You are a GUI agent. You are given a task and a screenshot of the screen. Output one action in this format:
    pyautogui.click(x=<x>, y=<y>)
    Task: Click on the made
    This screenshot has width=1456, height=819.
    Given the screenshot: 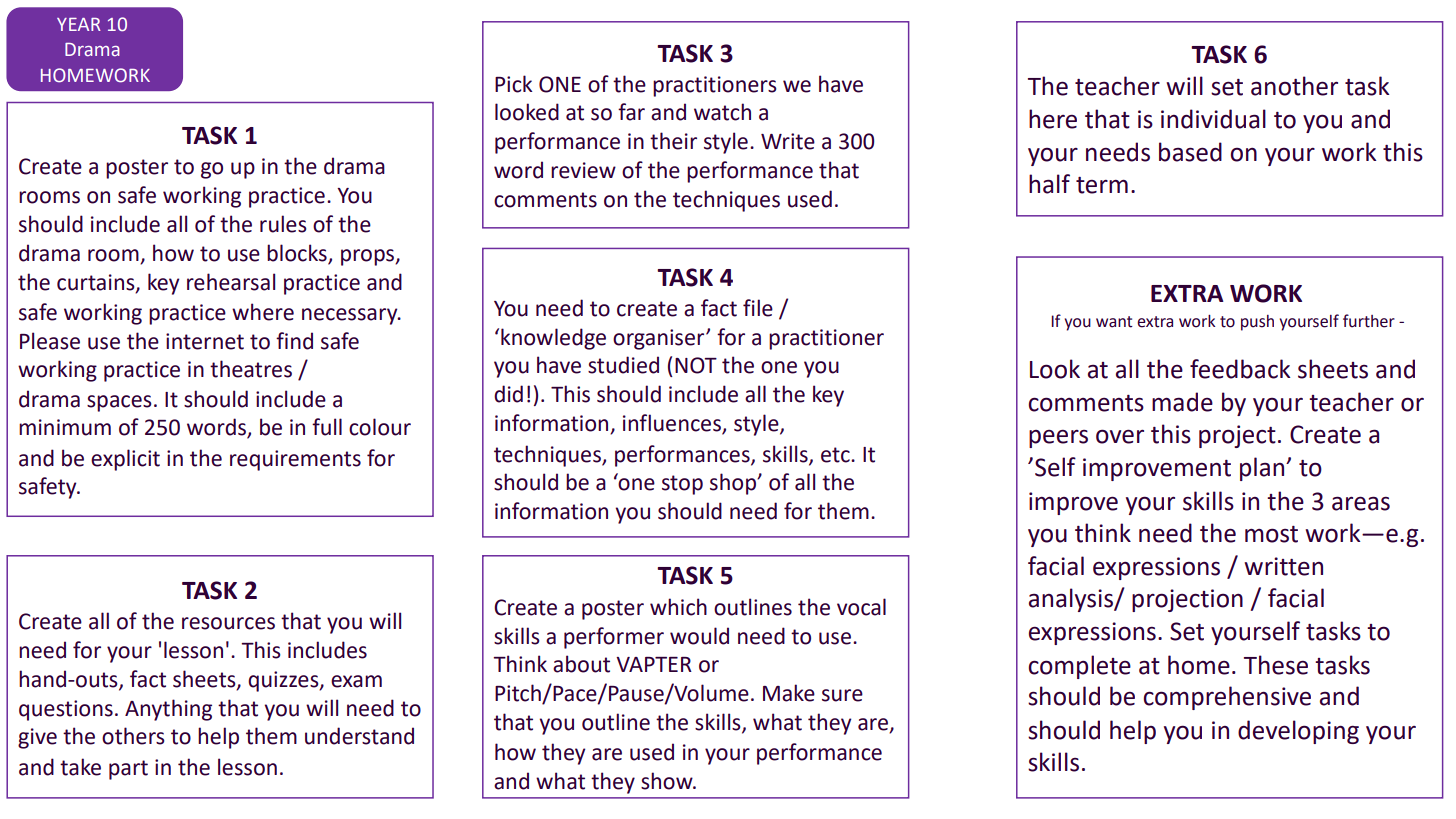 What is the action you would take?
    pyautogui.click(x=1182, y=402)
